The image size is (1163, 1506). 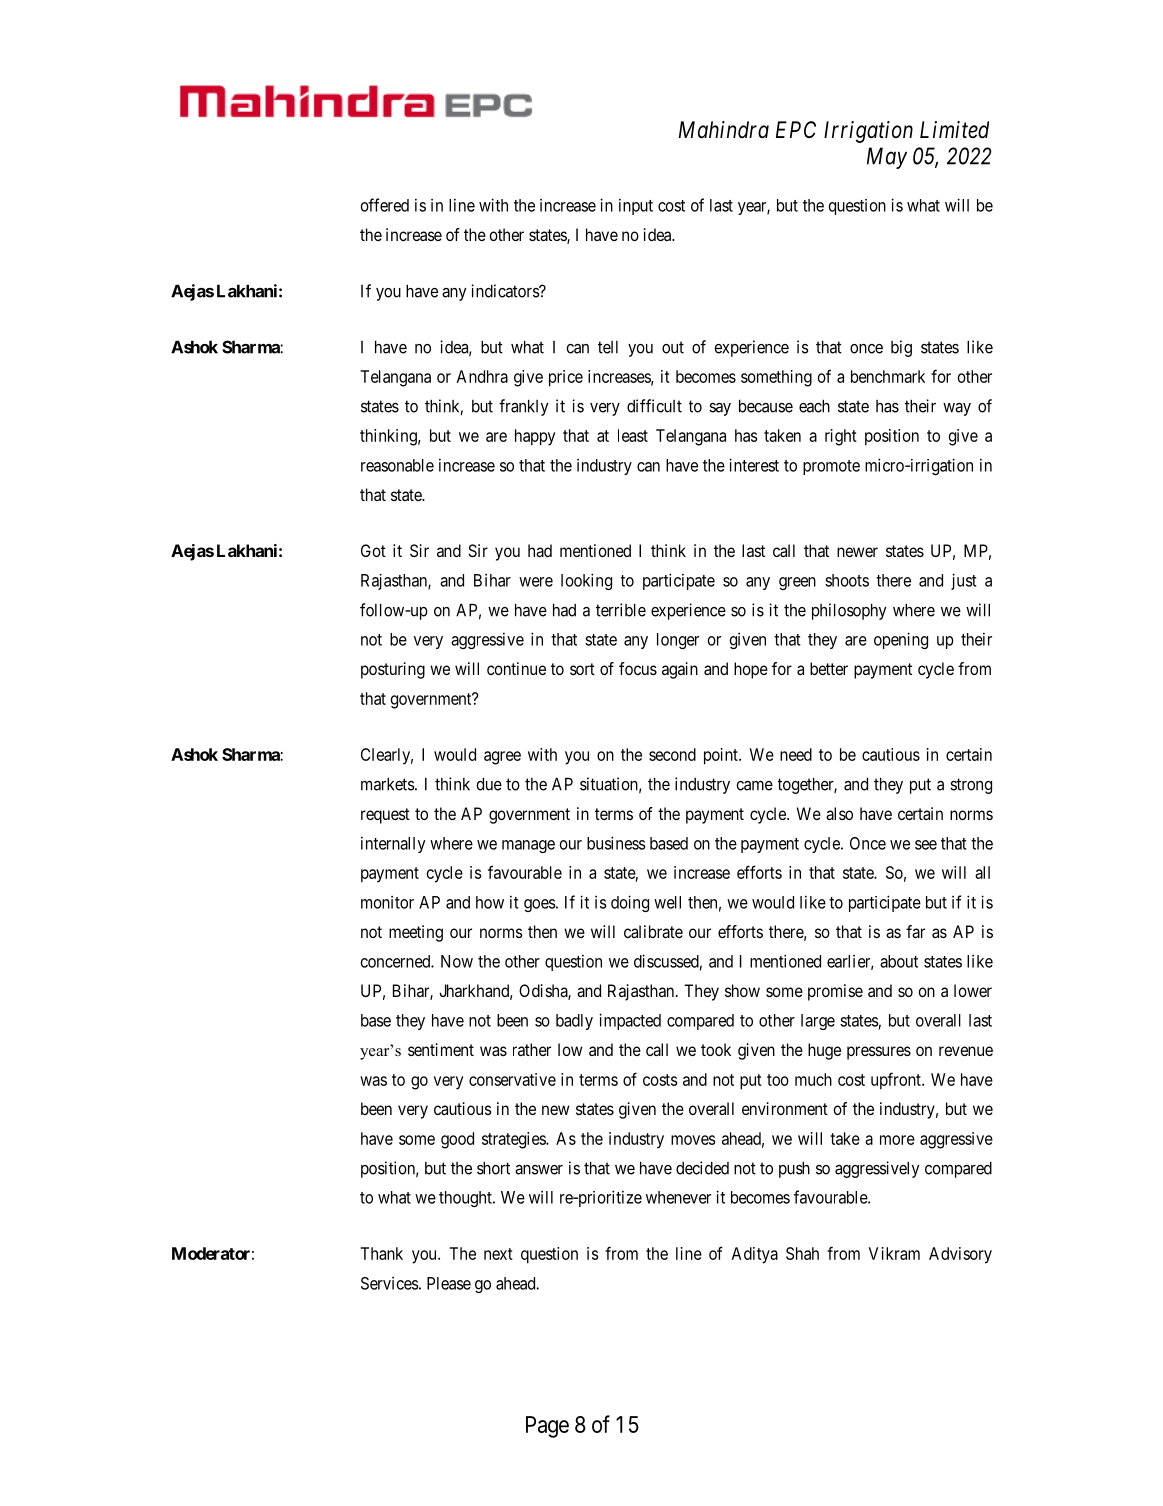 I want to click on offered, so click(x=385, y=205).
